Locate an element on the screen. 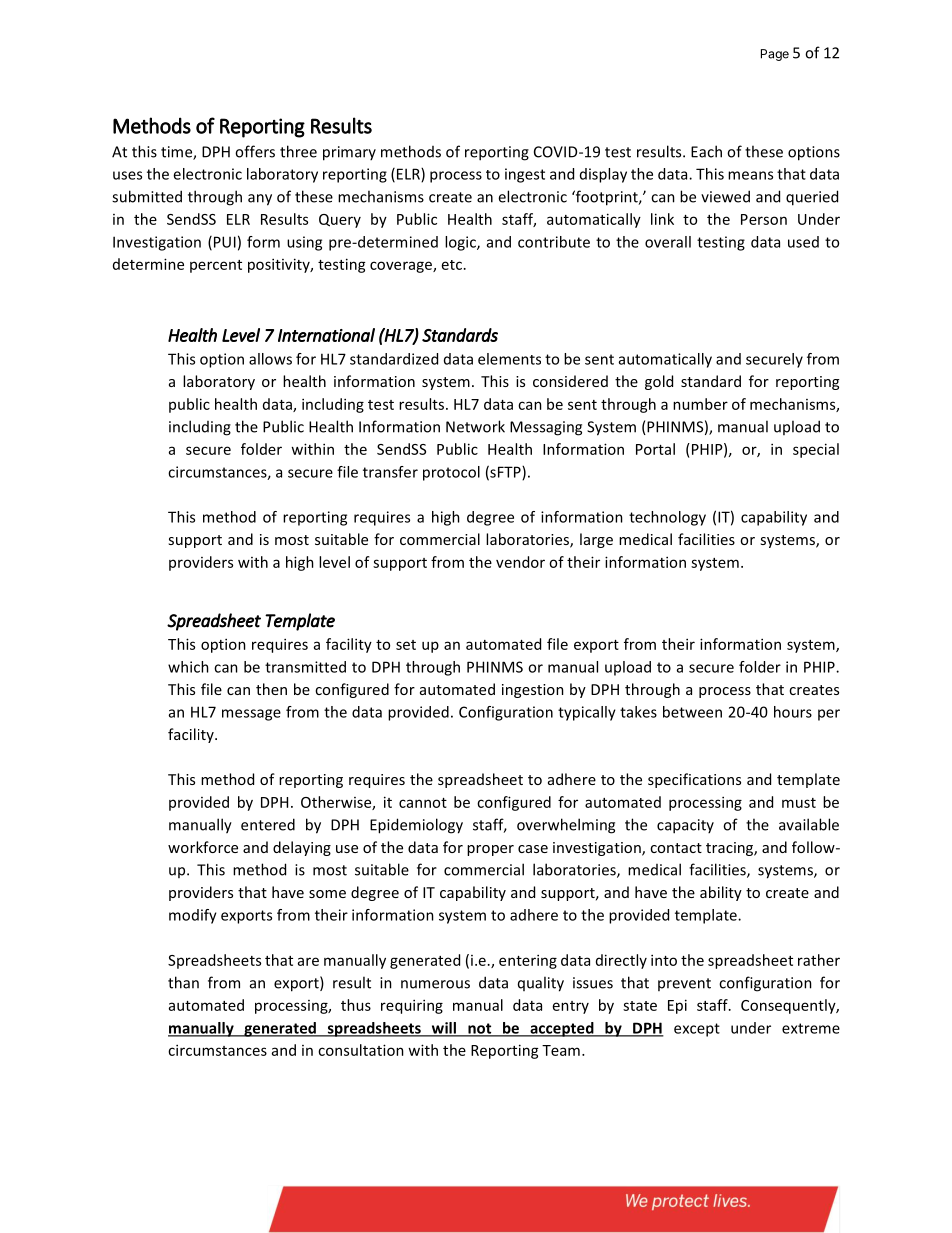 This screenshot has width=952, height=1233. allows is located at coordinates (270, 359).
